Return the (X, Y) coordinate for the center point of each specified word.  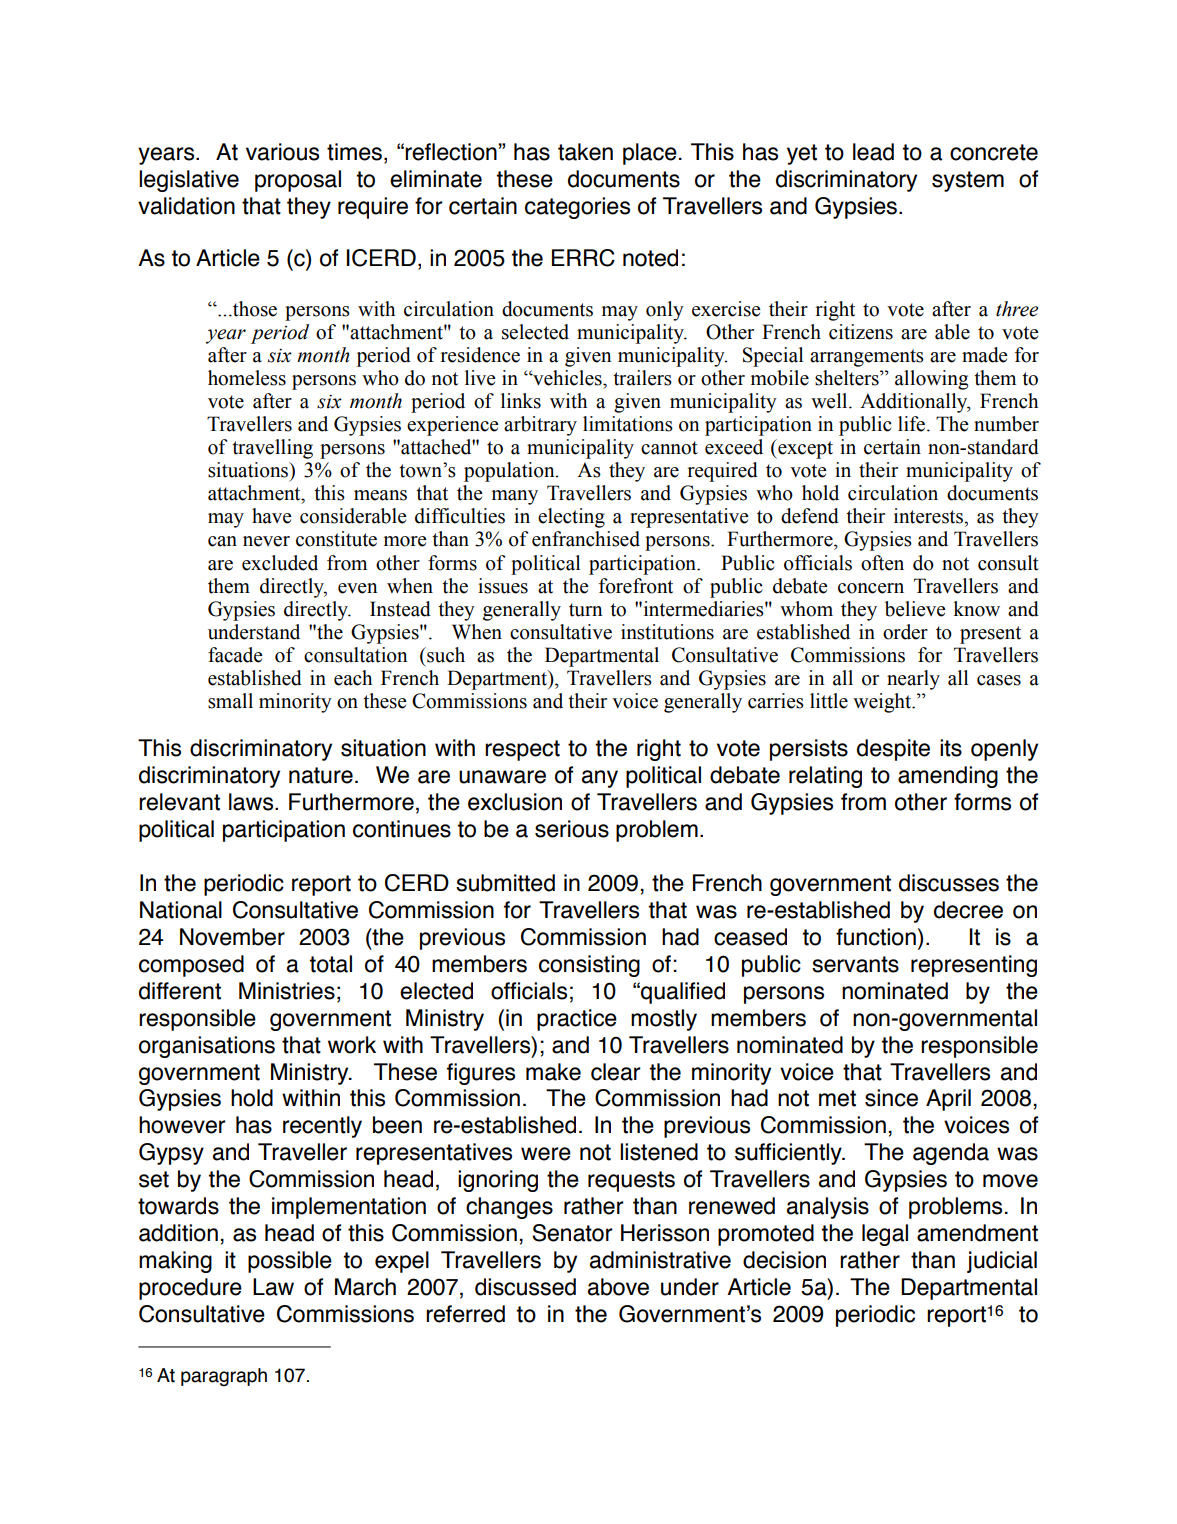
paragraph (224, 1377)
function (876, 937)
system (968, 181)
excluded (280, 563)
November (232, 937)
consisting (589, 966)
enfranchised (586, 539)
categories (577, 208)
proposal (298, 181)
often (882, 563)
